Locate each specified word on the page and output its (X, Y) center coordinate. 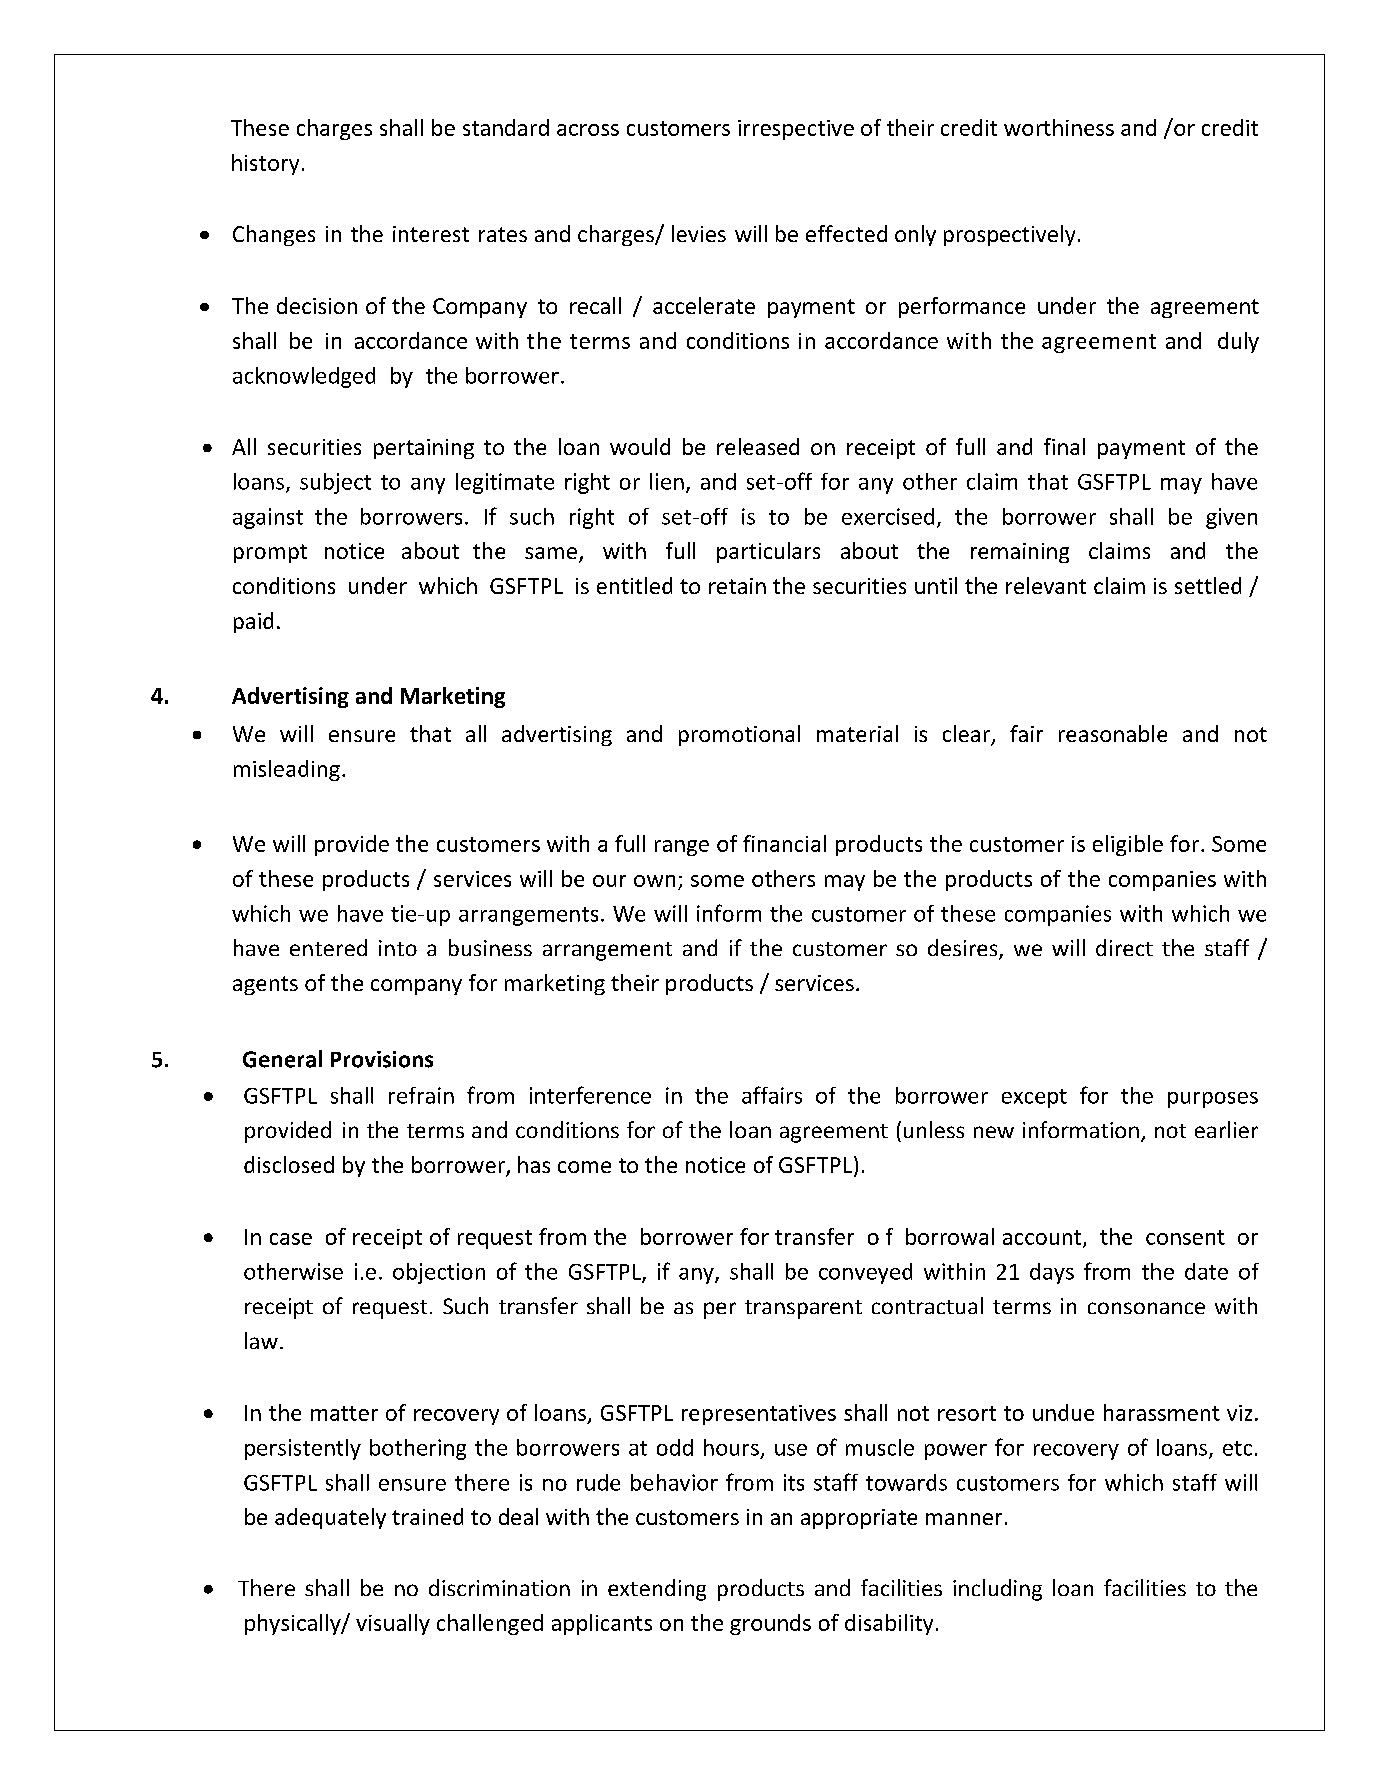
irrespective (796, 130)
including (997, 1590)
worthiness (1059, 127)
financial (784, 843)
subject (335, 483)
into (398, 948)
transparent (803, 1309)
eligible (1128, 845)
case (291, 1239)
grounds (770, 1624)
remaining (1020, 553)
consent (1185, 1237)
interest (431, 234)
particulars (768, 552)
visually (393, 1624)
